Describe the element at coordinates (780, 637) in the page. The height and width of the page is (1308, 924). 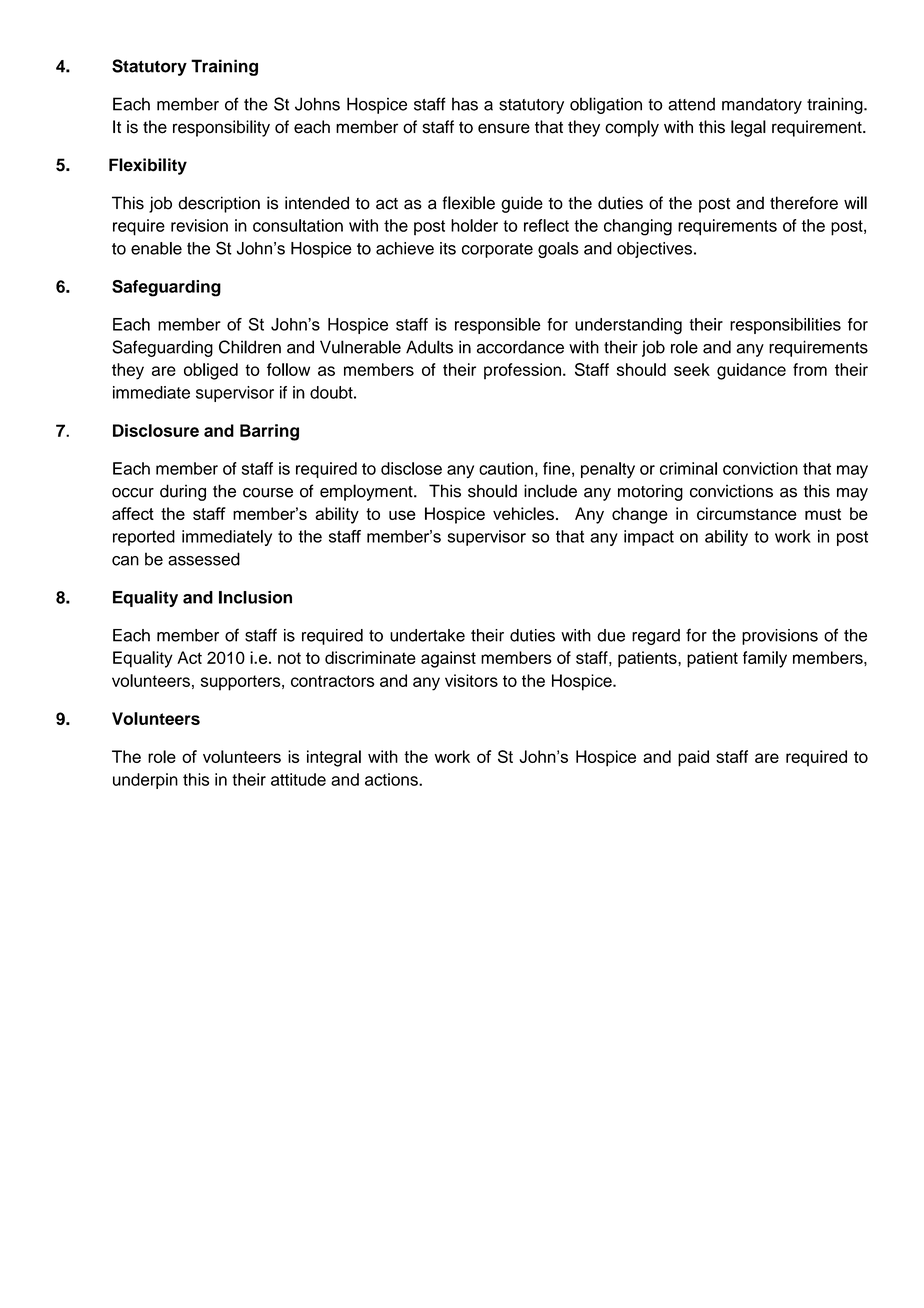
I see `provisions` at that location.
